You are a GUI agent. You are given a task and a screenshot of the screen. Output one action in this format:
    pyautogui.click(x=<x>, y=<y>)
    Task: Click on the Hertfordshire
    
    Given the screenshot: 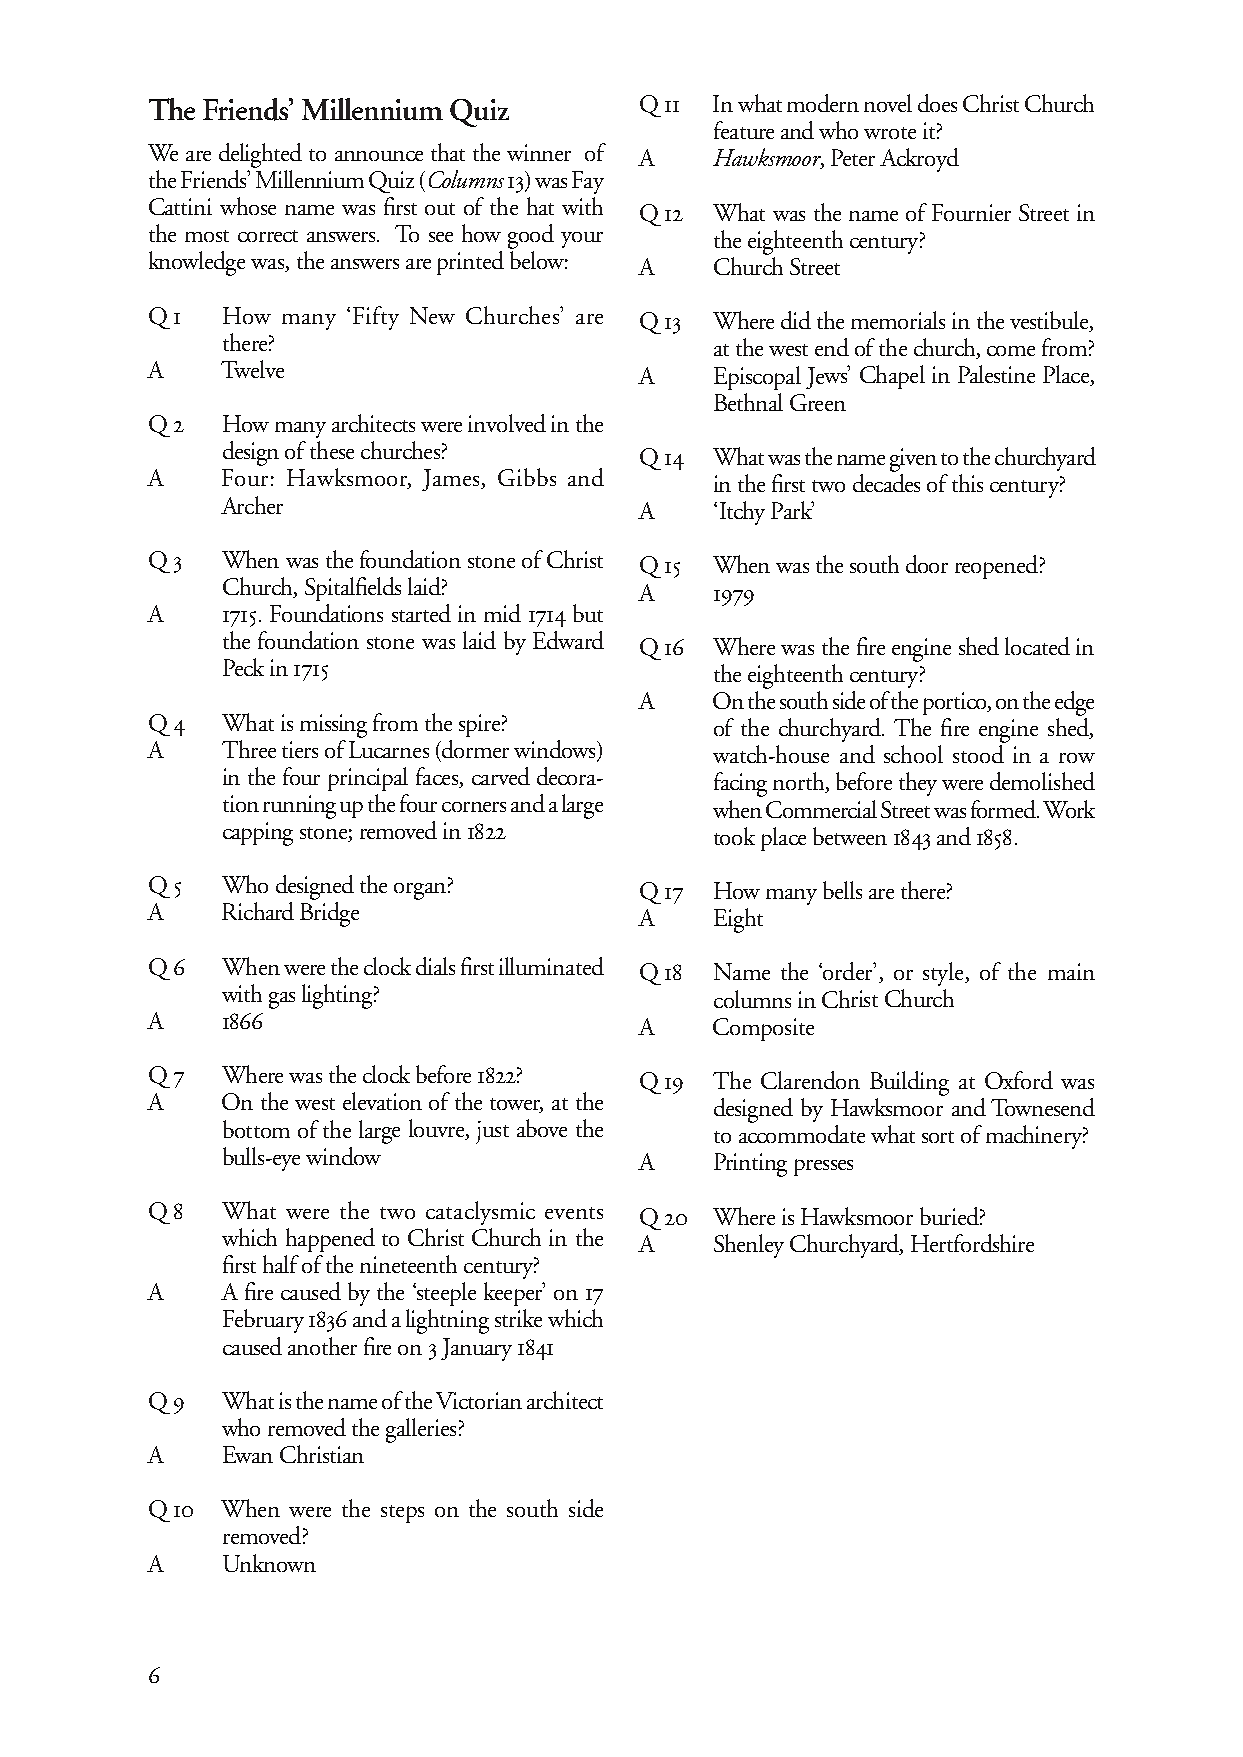 What is the action you would take?
    pyautogui.click(x=972, y=1243)
